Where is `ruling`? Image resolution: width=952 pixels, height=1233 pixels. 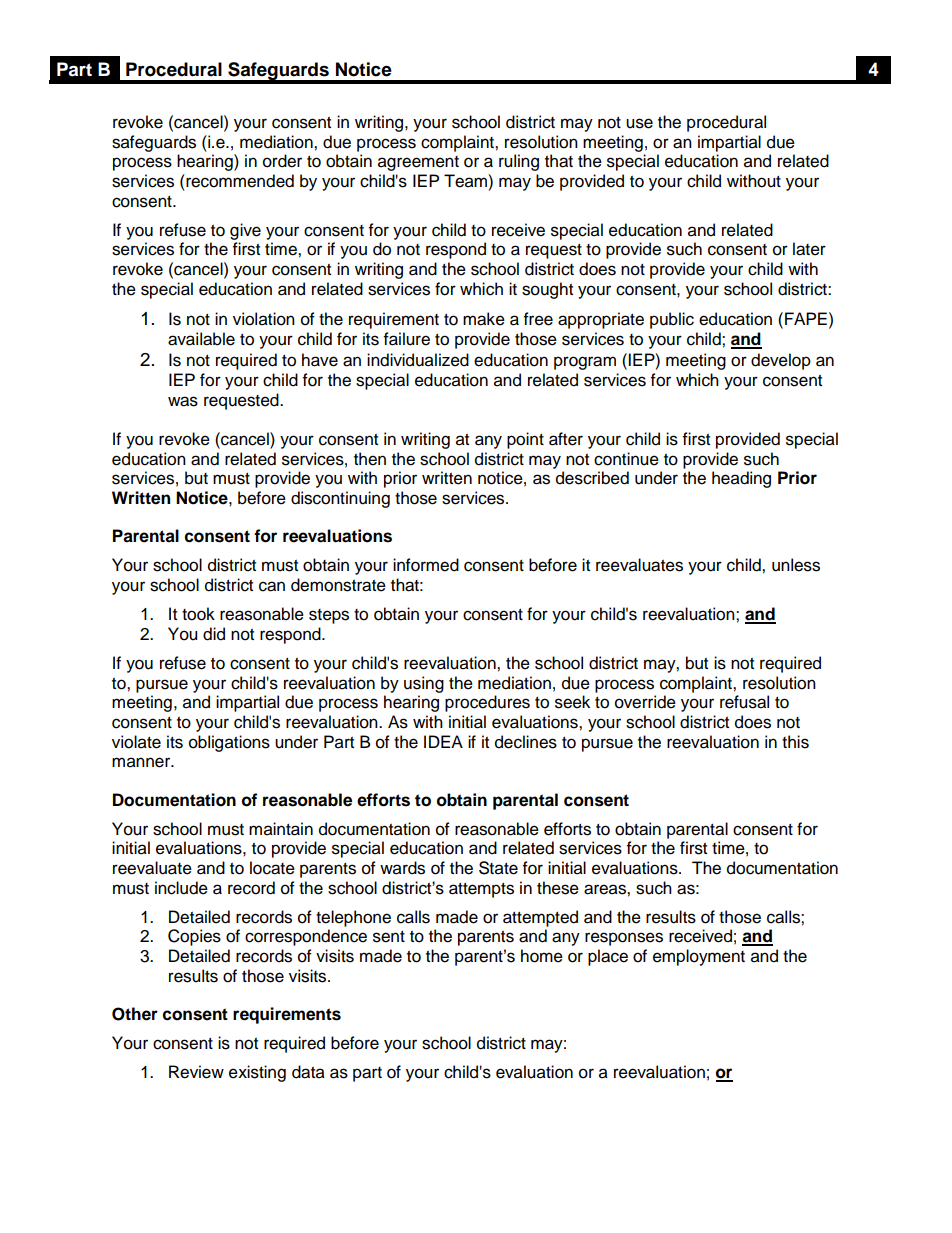
ruling is located at coordinates (519, 162).
